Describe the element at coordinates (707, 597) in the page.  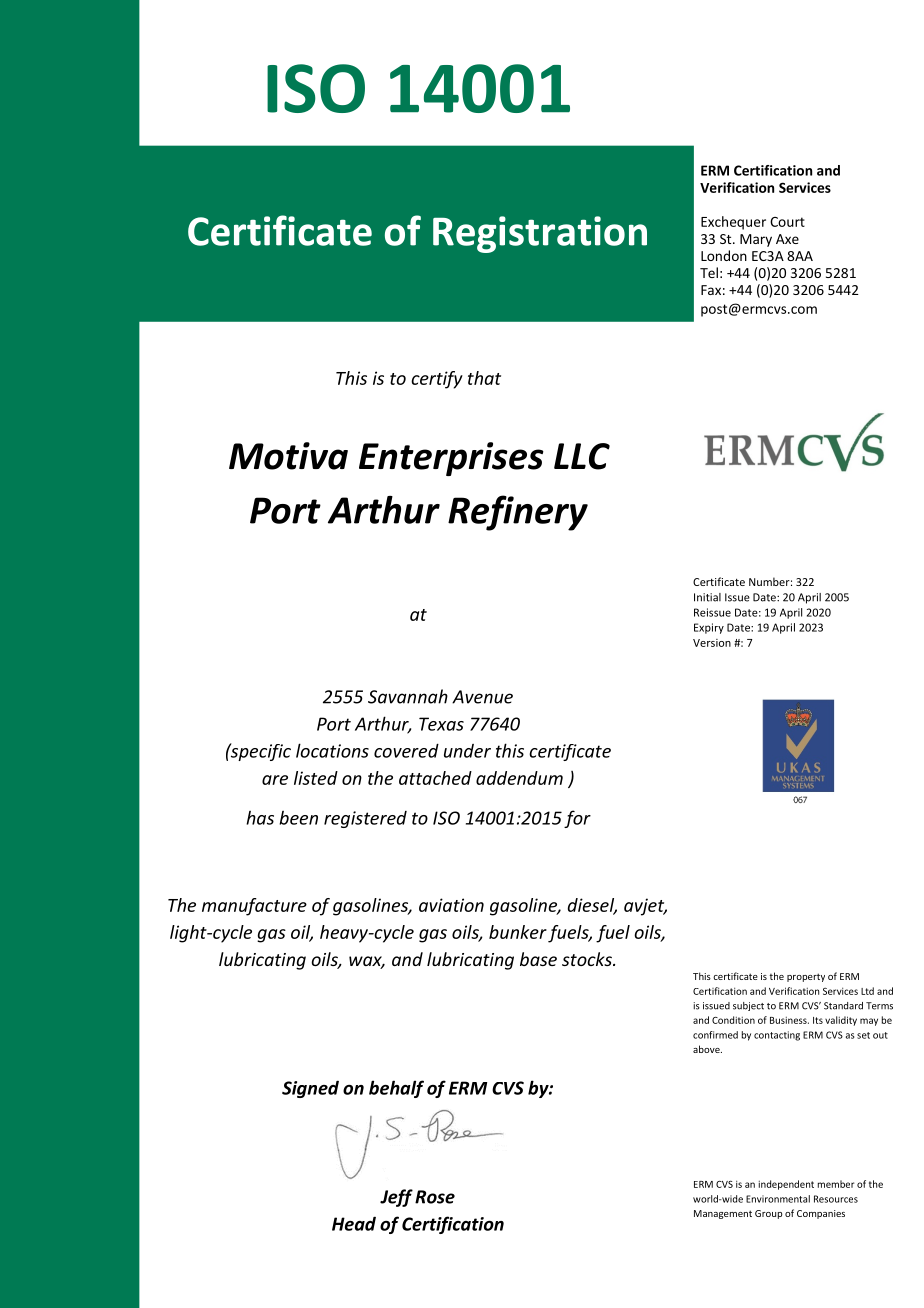
I see `Initial` at that location.
